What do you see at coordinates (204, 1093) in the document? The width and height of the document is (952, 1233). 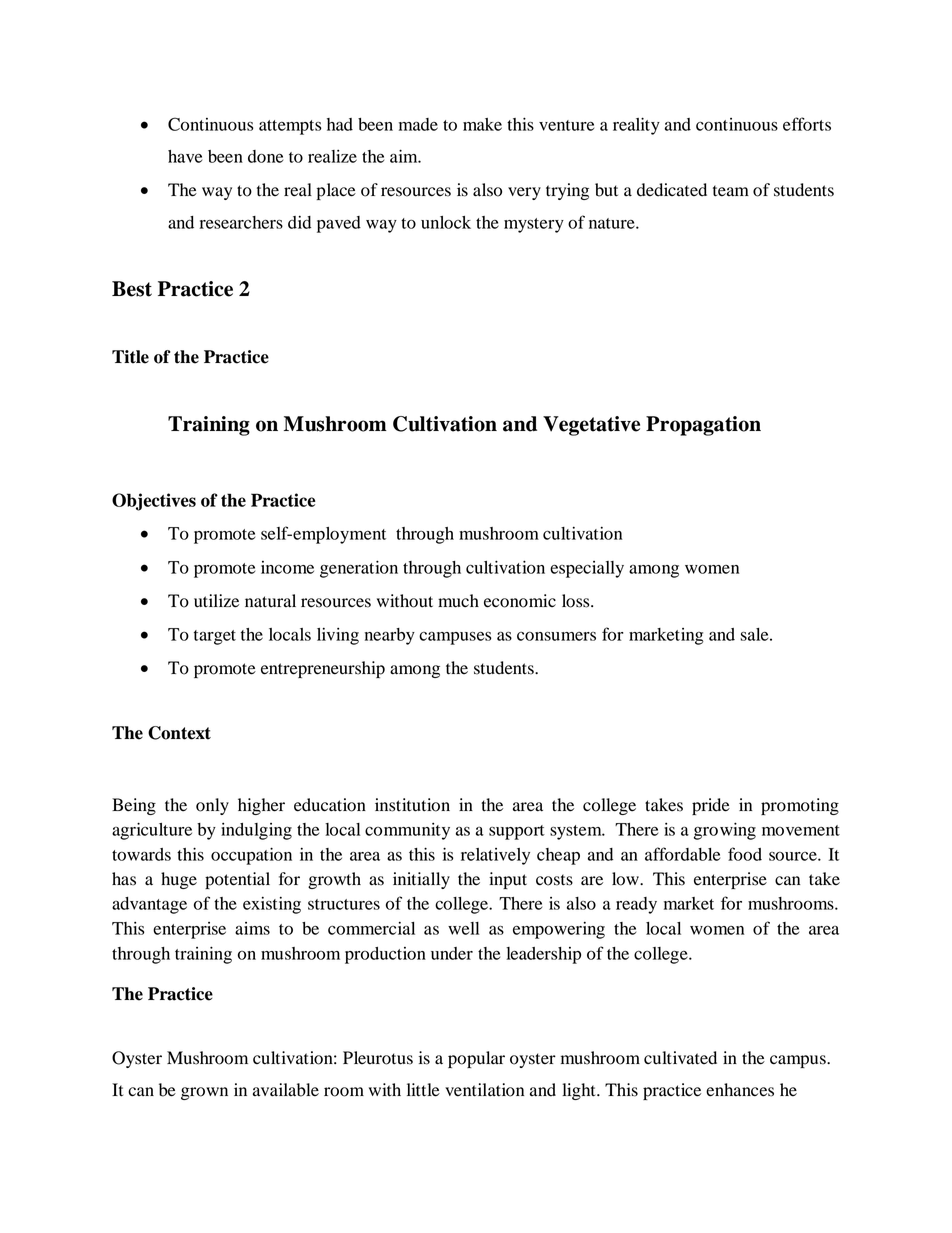 I see `grown` at bounding box center [204, 1093].
